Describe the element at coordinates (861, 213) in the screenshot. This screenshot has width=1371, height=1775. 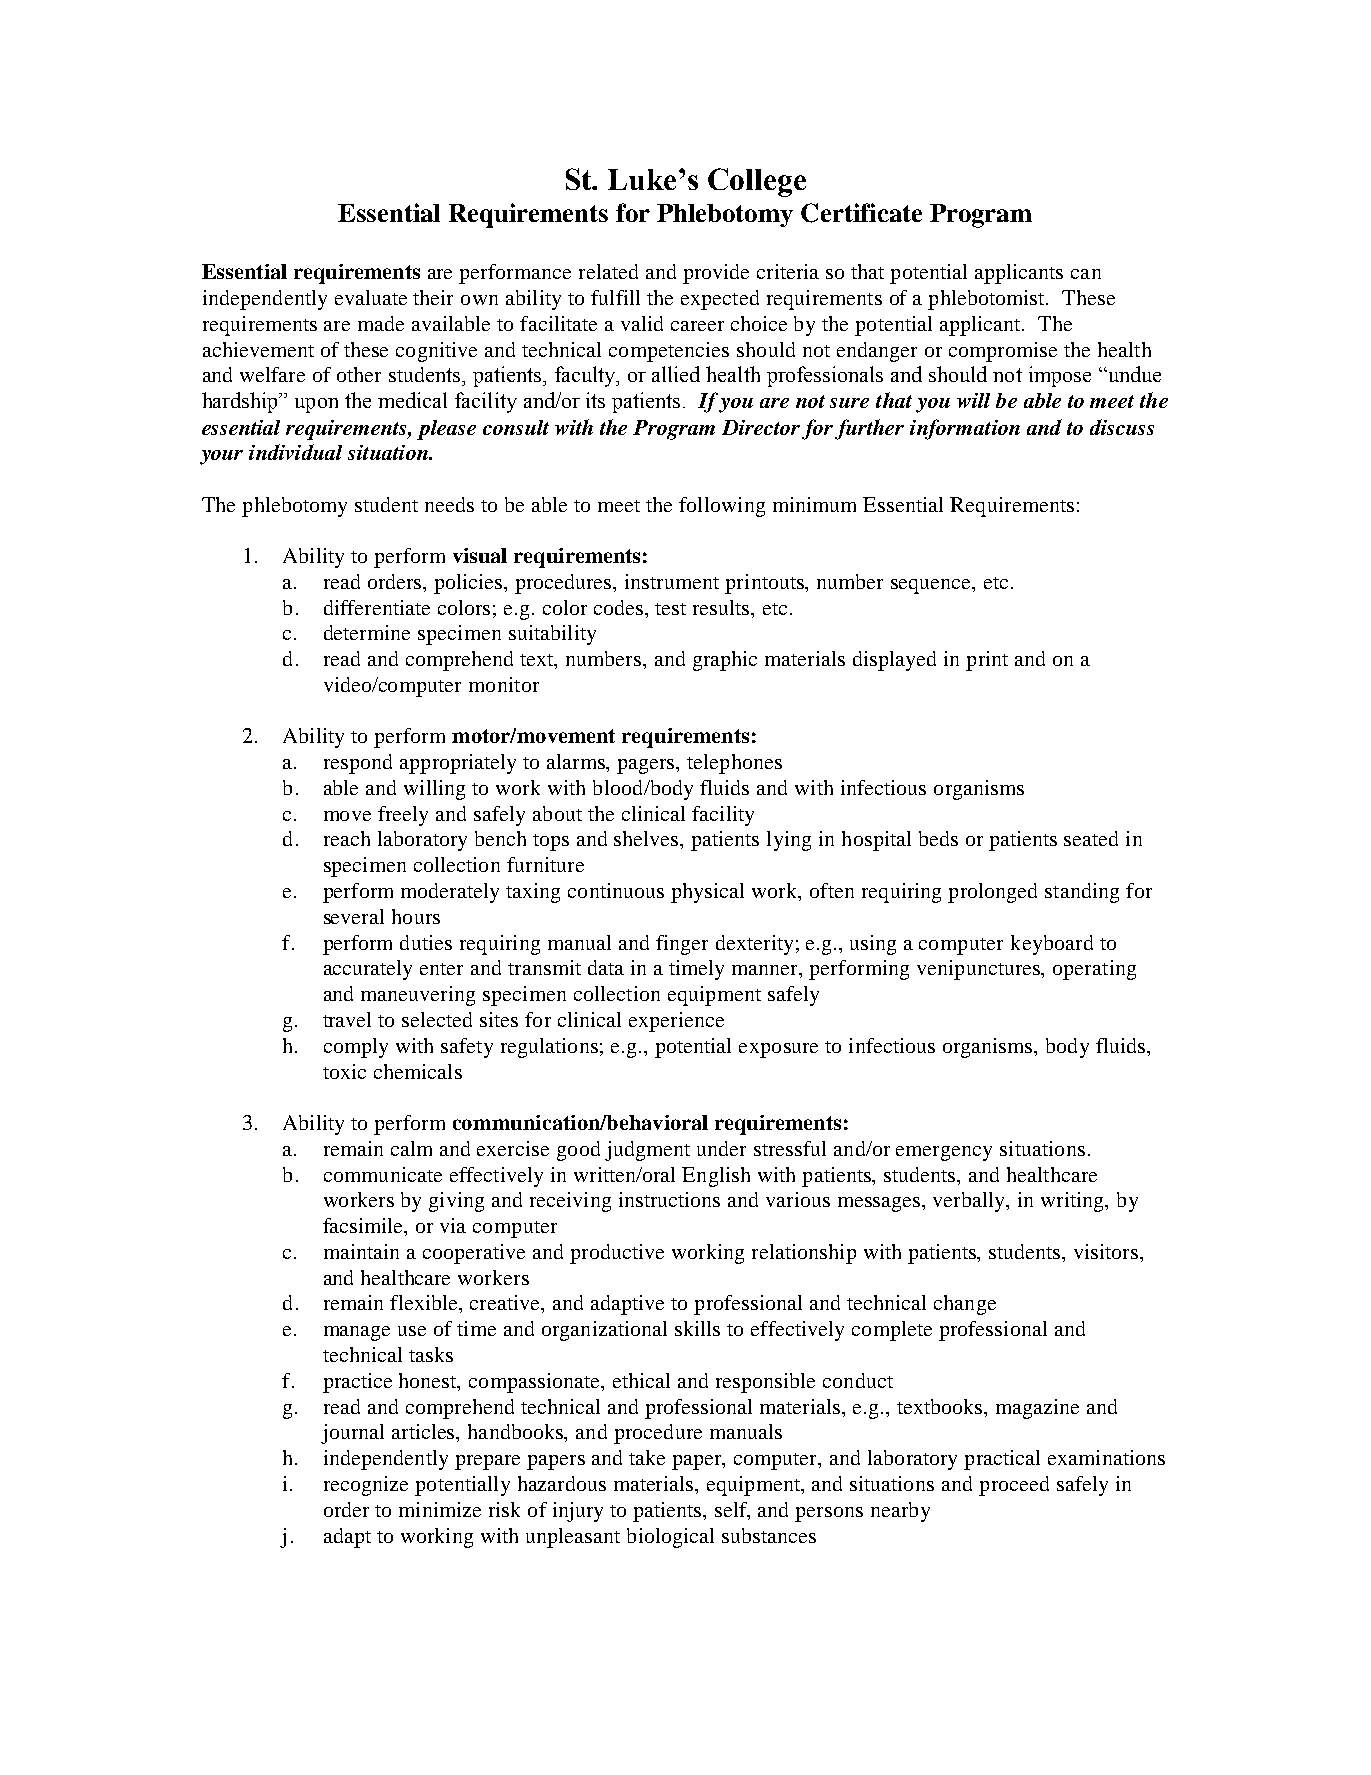
I see `Certificate` at that location.
